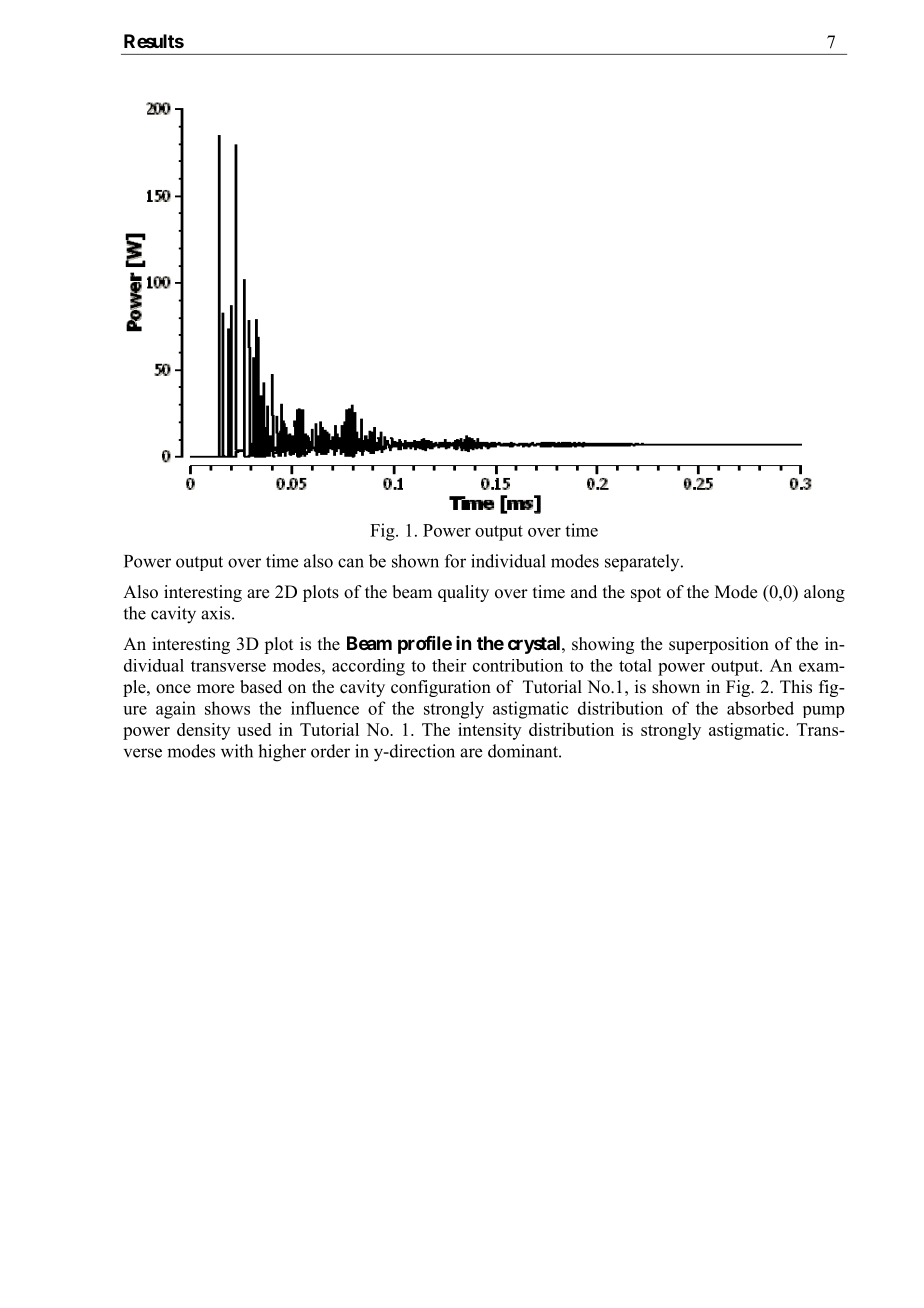 This page has width=924, height=1308. Describe the element at coordinates (441, 688) in the page. I see `configuration` at that location.
